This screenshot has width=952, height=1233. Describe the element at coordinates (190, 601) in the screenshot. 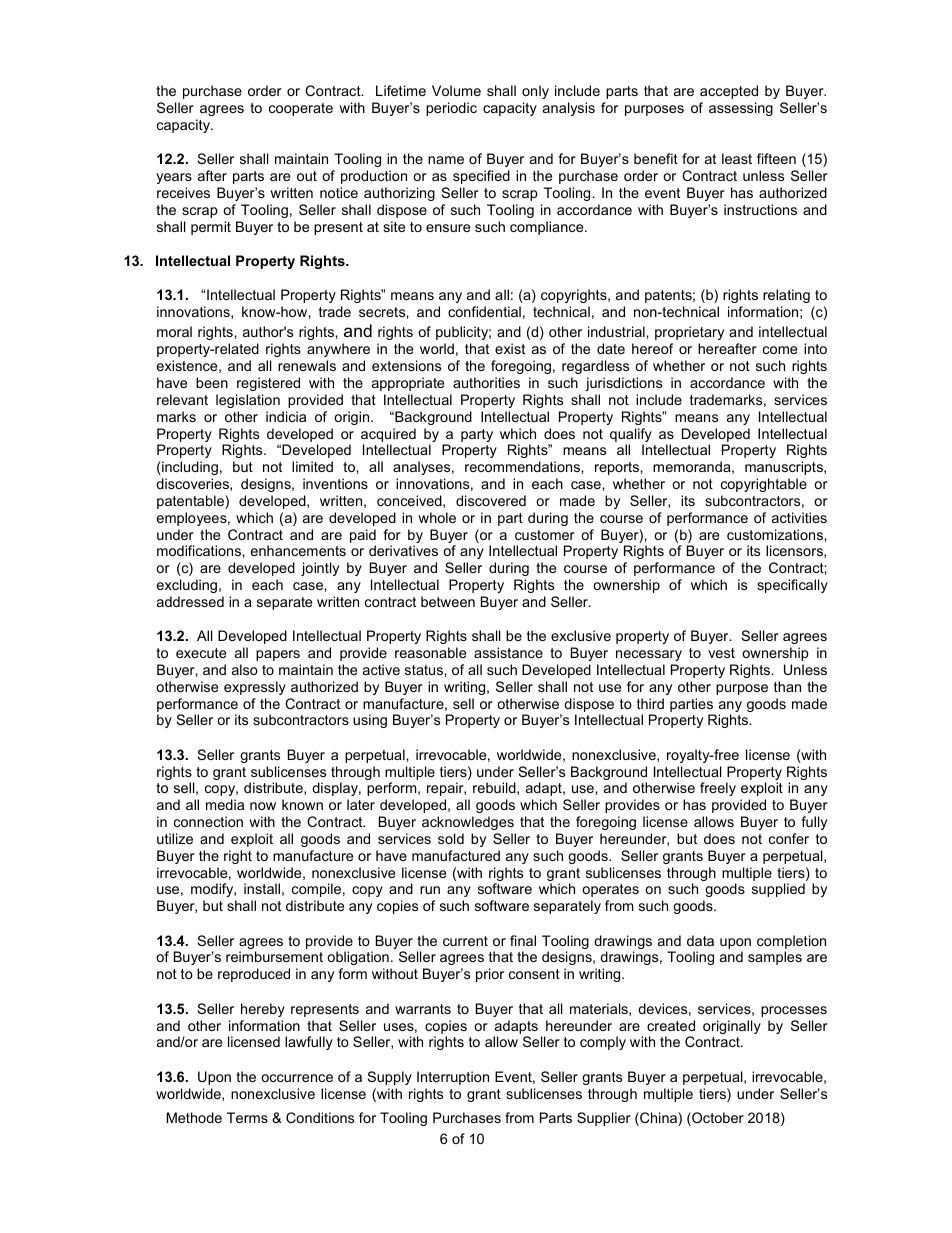

I see `addressed` at that location.
